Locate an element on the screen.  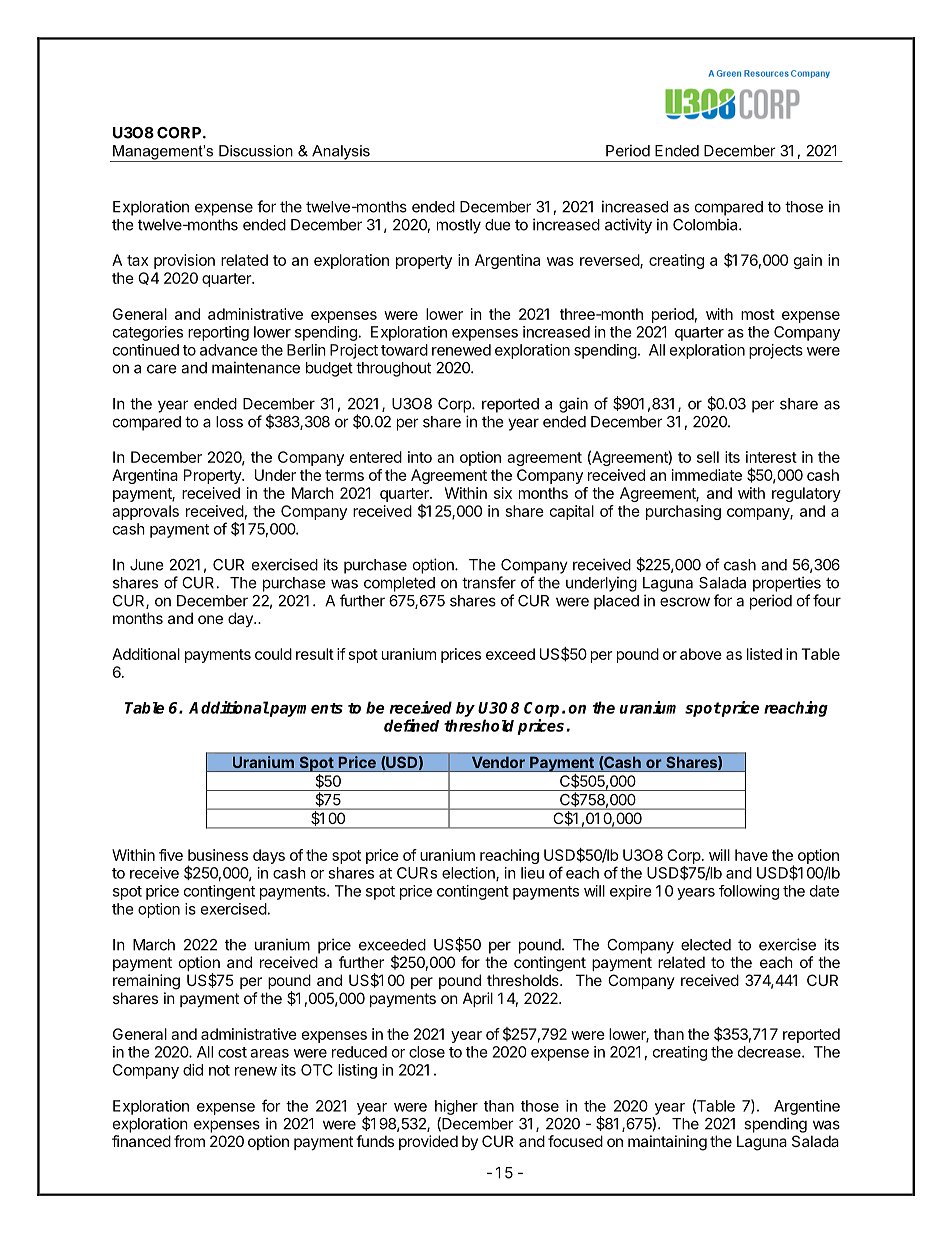
properties is located at coordinates (787, 584).
